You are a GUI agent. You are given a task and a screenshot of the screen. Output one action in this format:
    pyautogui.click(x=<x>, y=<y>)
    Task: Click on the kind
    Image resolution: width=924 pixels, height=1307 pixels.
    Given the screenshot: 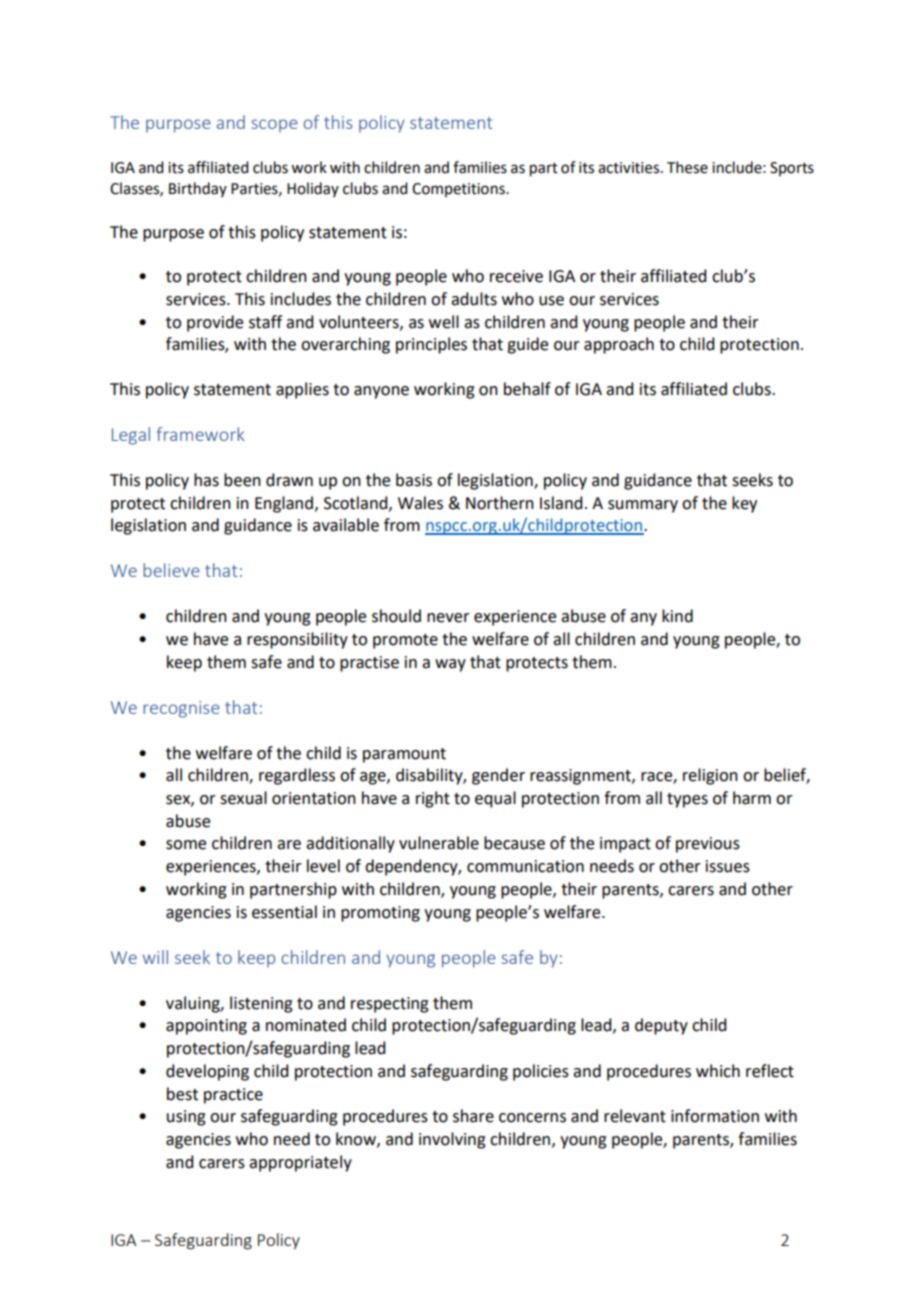 What is the action you would take?
    pyautogui.click(x=677, y=616)
